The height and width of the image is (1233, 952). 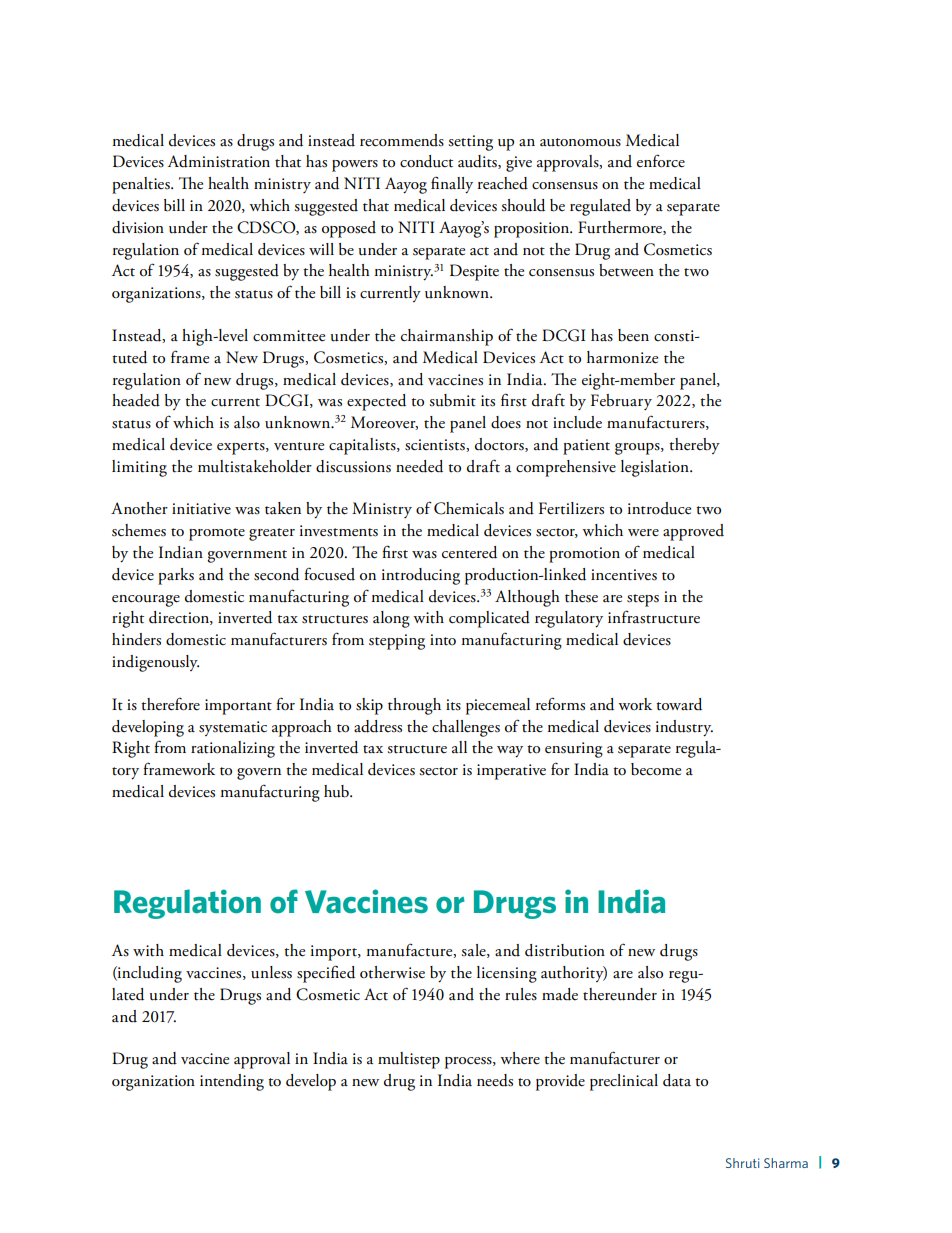 I want to click on into, so click(x=443, y=640).
